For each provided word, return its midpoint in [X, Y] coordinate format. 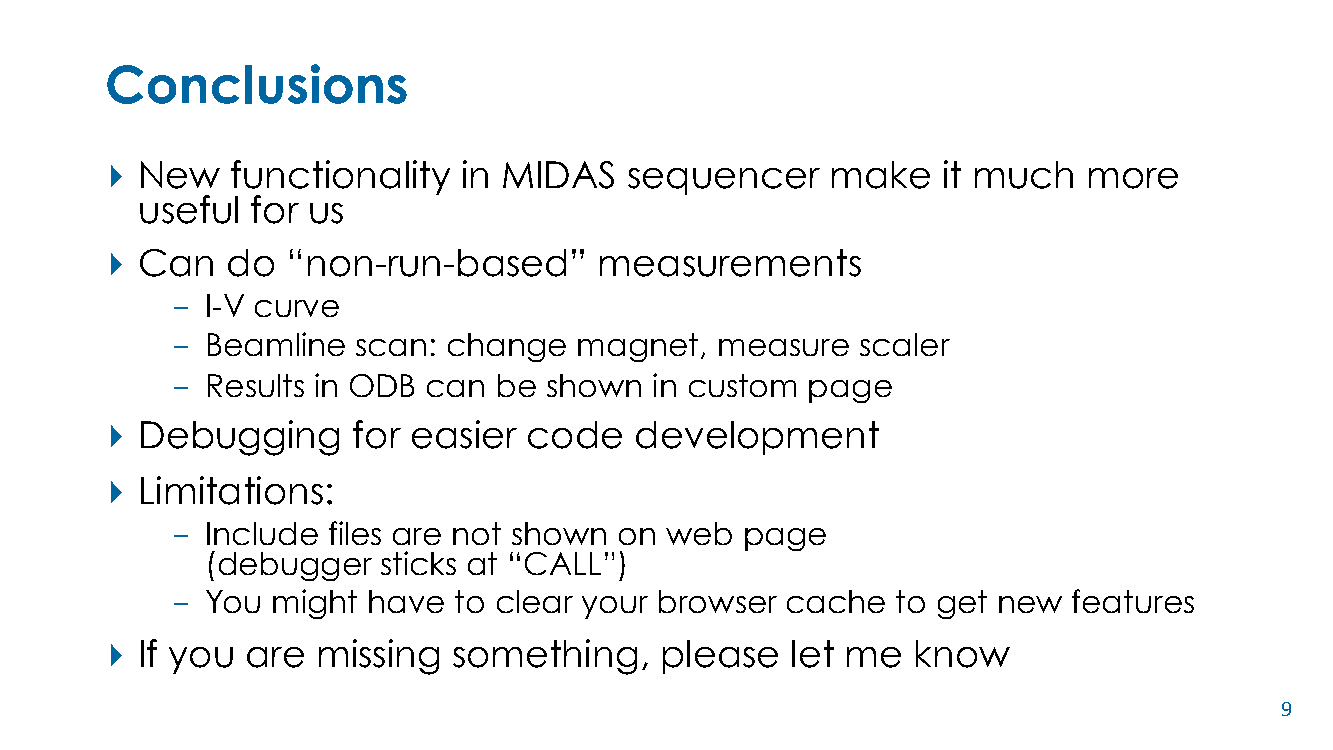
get [962, 604]
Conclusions [257, 84]
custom [742, 385]
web [699, 533]
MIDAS [558, 175]
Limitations [232, 490]
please [720, 657]
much [1024, 175]
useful [189, 209]
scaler [905, 344]
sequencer [724, 181]
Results [256, 385]
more [1133, 178]
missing [379, 657]
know [963, 654]
